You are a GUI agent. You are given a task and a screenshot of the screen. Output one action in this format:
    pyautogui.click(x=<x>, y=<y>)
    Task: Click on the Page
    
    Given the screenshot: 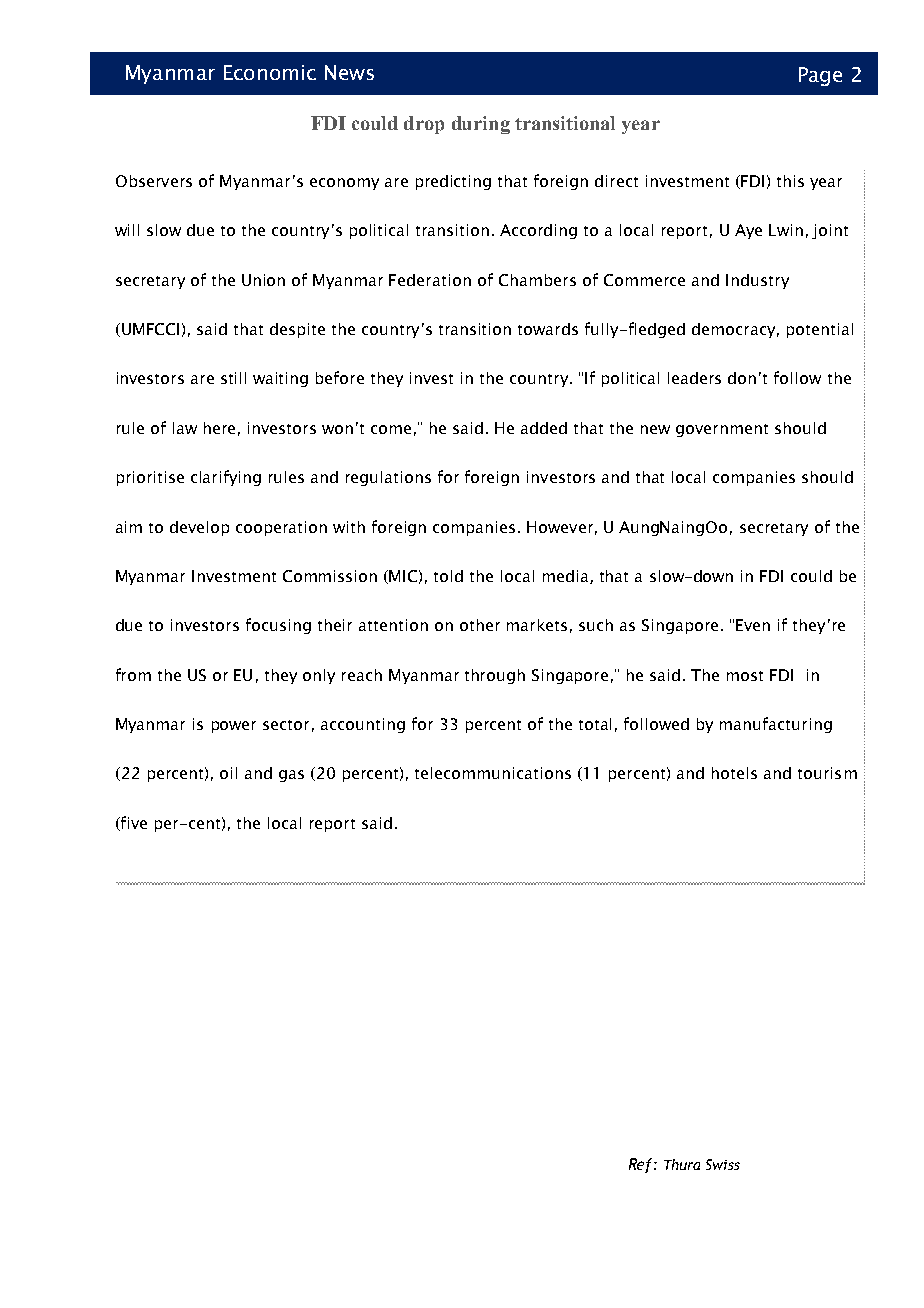 What is the action you would take?
    pyautogui.click(x=820, y=76)
